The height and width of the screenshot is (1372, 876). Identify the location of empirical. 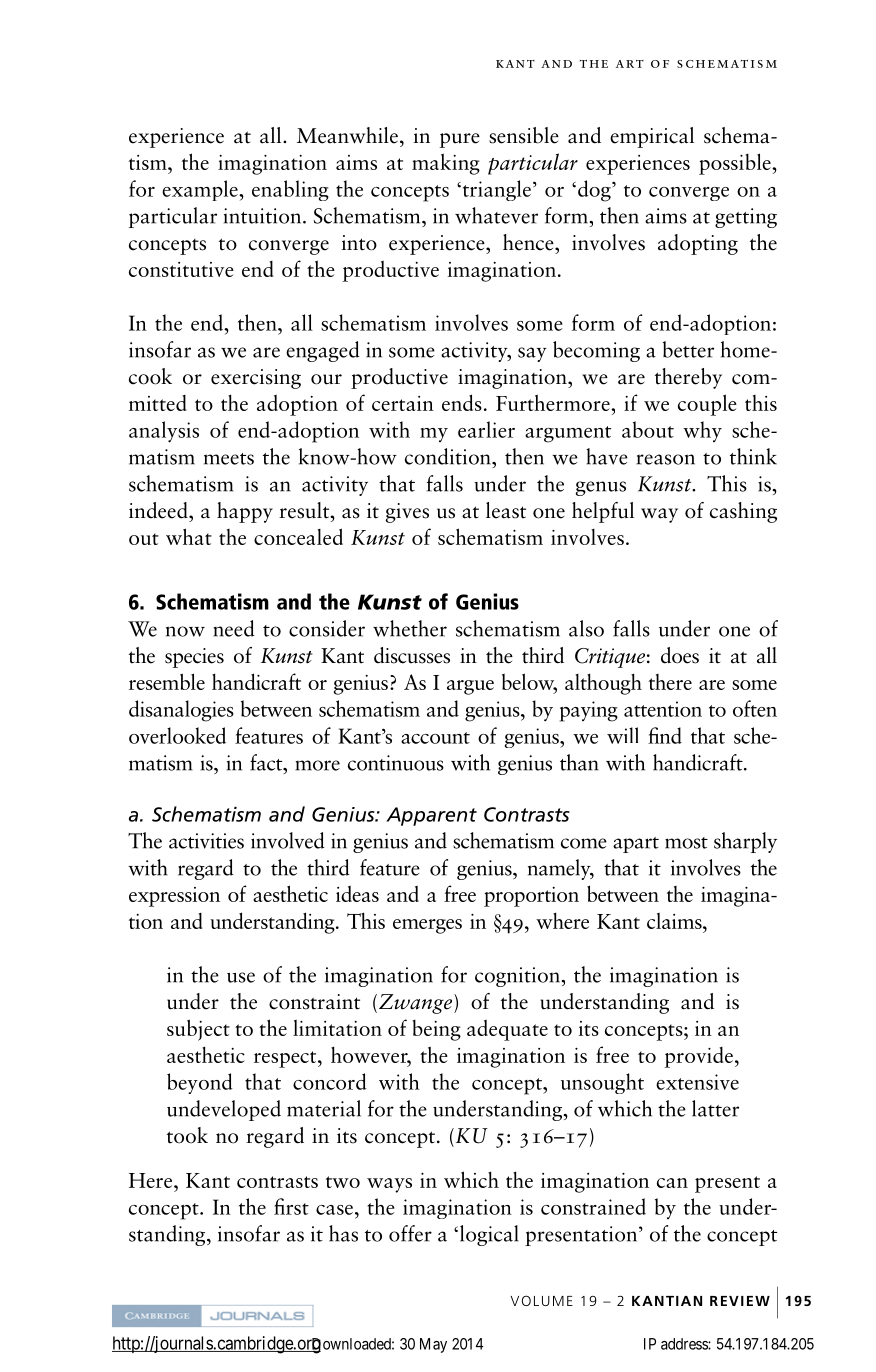
(652, 137).
